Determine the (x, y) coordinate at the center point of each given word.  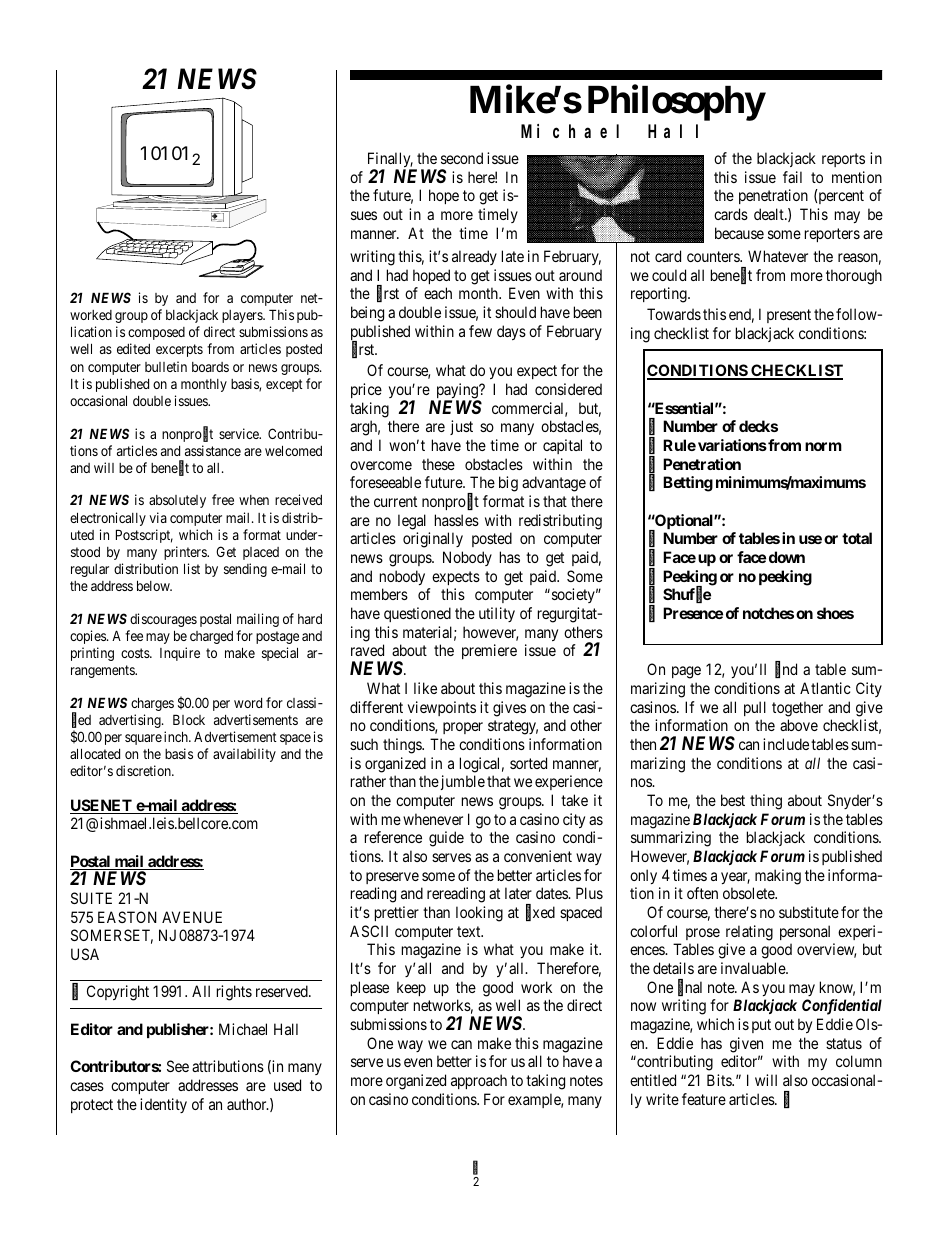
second (462, 158)
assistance (213, 450)
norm (823, 446)
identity (163, 1105)
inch (177, 736)
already (474, 257)
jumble (461, 782)
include (786, 744)
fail (792, 177)
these (438, 464)
